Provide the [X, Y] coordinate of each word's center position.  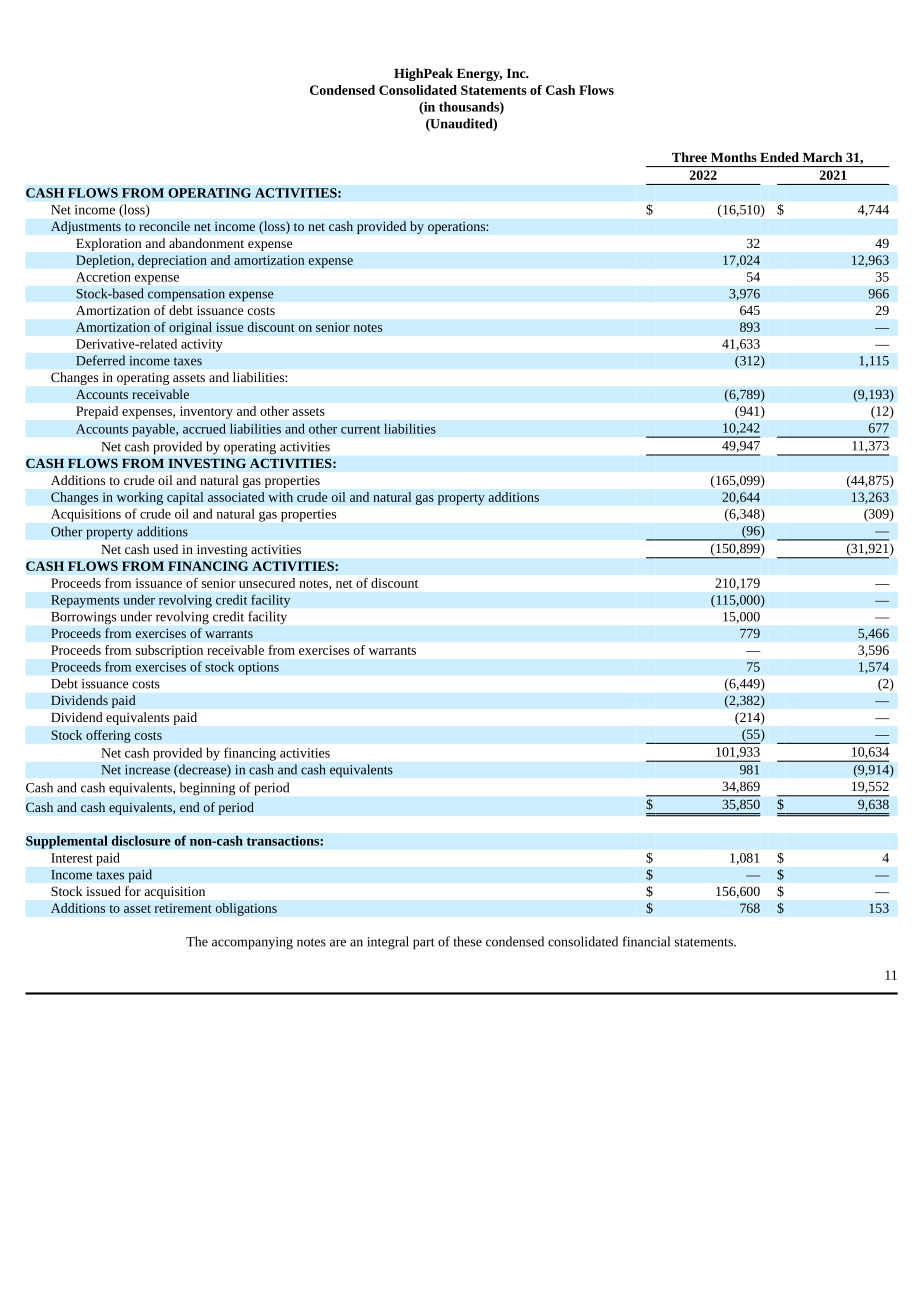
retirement [183, 908]
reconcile [164, 226]
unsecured [267, 583]
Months [734, 157]
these [467, 941]
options [258, 668]
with [280, 497]
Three [689, 157]
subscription [169, 651]
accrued [204, 428]
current [360, 430]
